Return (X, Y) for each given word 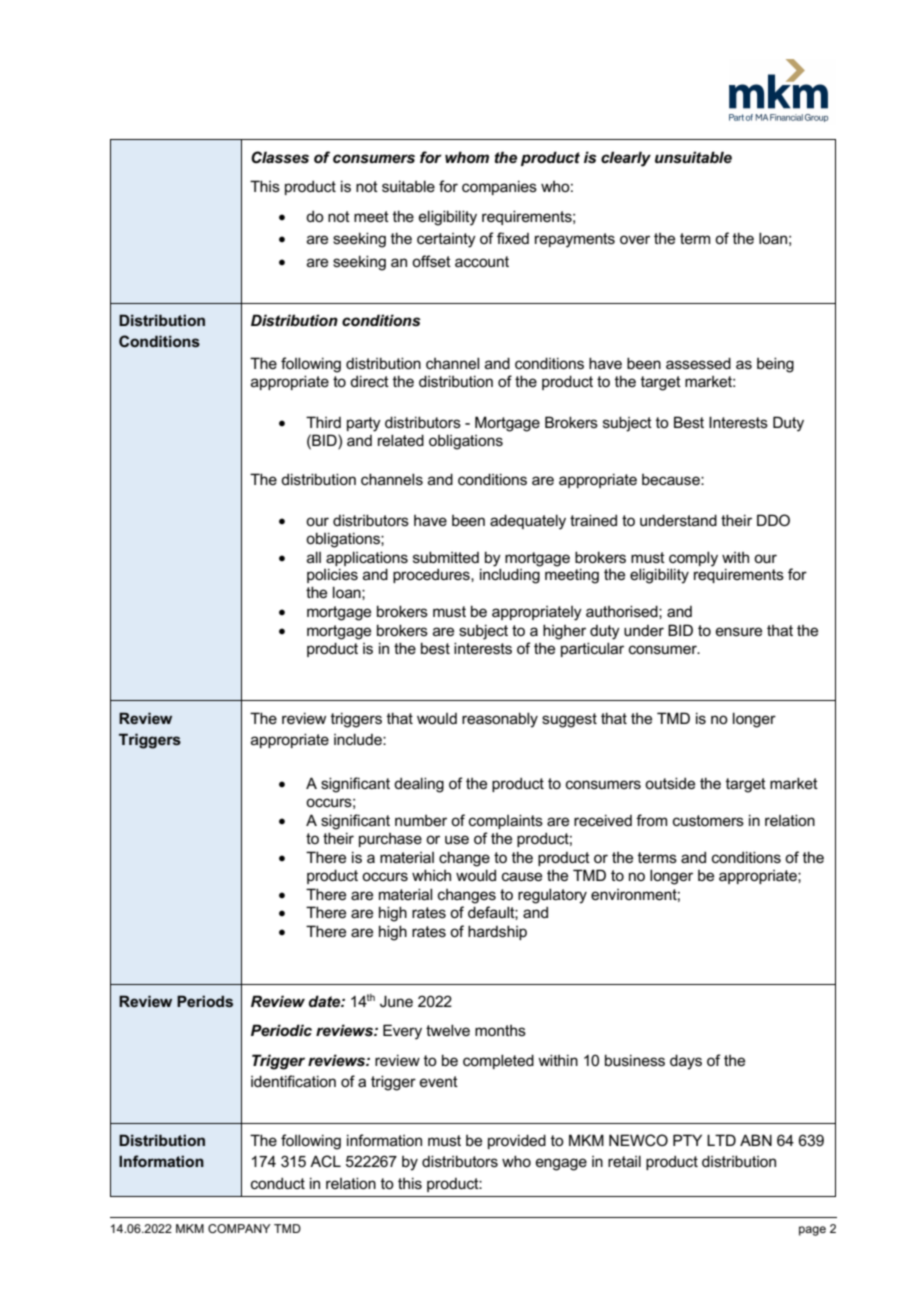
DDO (773, 520)
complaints (506, 821)
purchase (390, 840)
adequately (528, 522)
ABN (756, 1140)
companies (499, 187)
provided (517, 1141)
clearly (626, 159)
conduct (278, 1183)
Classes (280, 157)
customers (708, 820)
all (314, 557)
